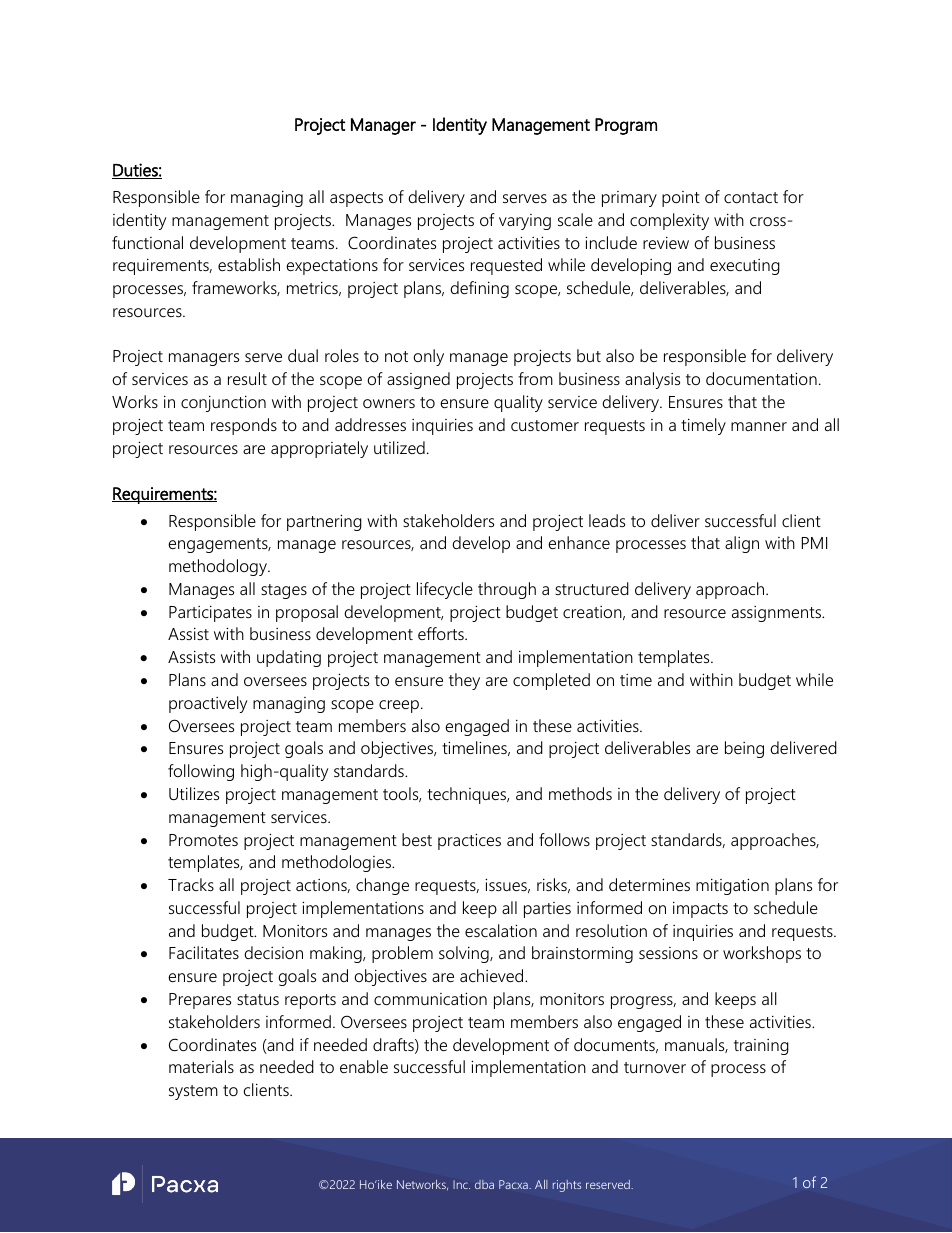 This document has height=1233, width=952. I want to click on mitigation, so click(732, 886).
